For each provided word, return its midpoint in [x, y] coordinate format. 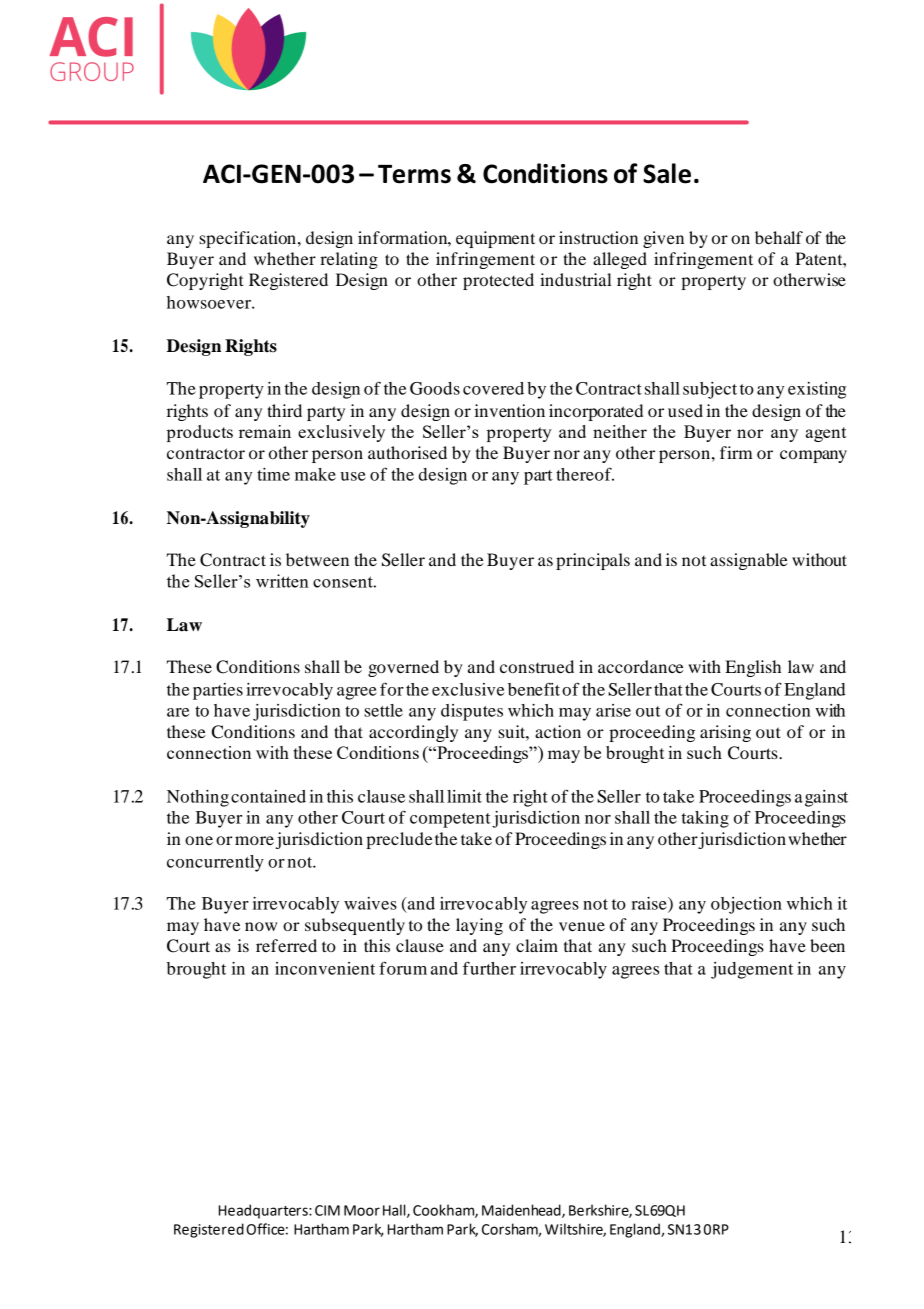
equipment [495, 239]
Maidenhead [522, 1211]
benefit [534, 689]
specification [247, 239]
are [178, 712]
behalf [779, 237]
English [753, 668]
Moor [362, 1210]
